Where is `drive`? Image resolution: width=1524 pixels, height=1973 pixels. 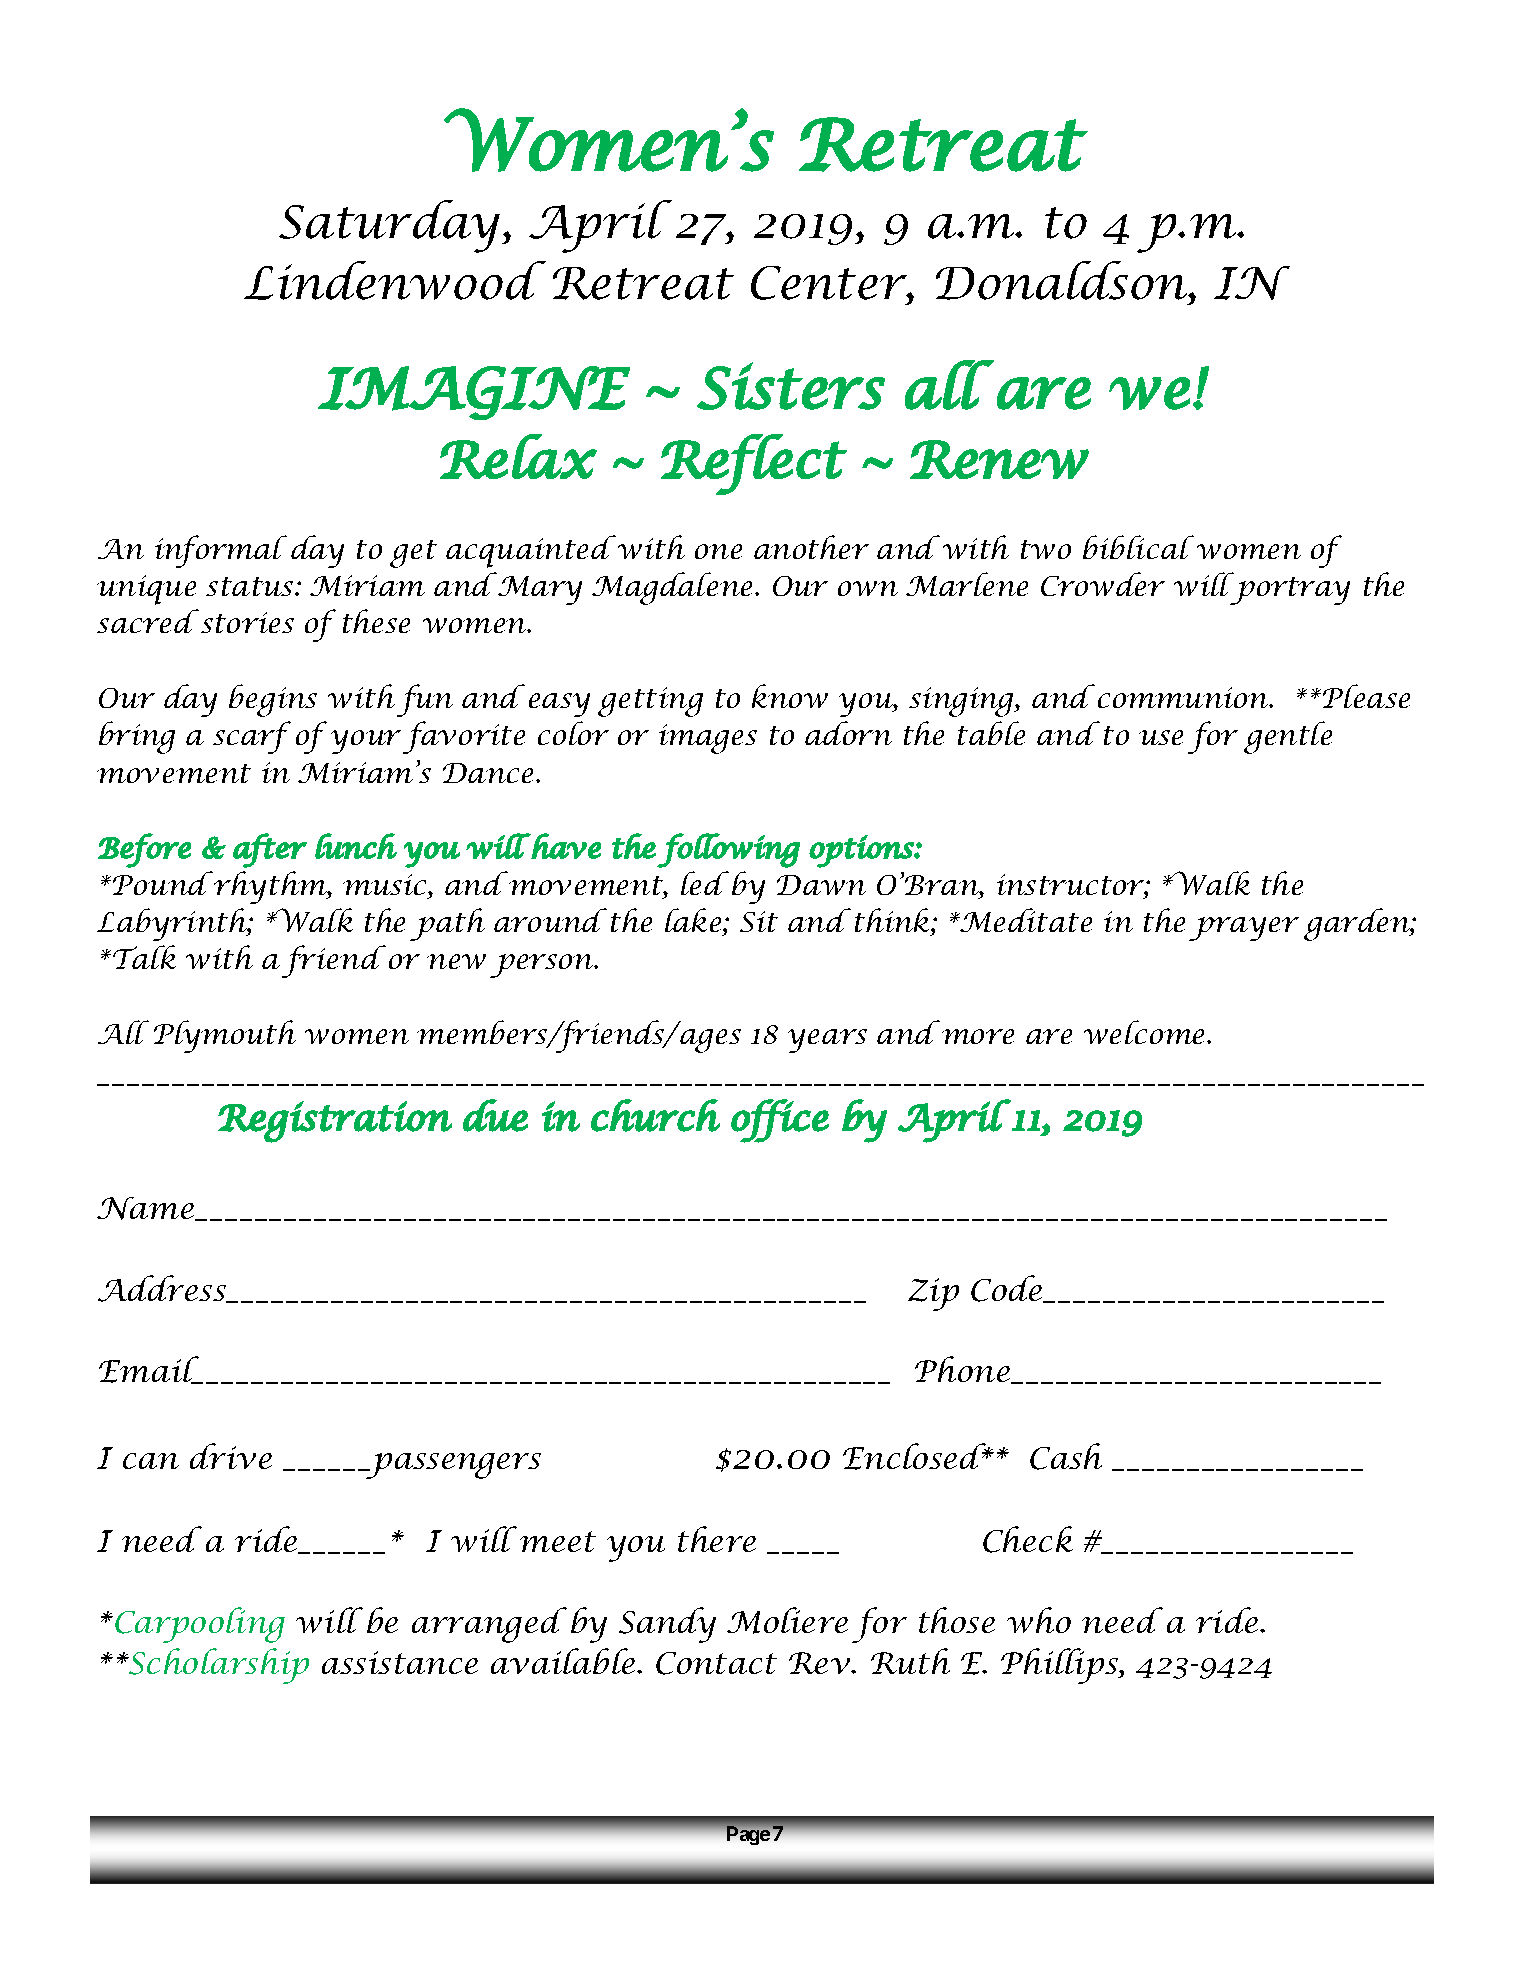 drive is located at coordinates (231, 1456).
